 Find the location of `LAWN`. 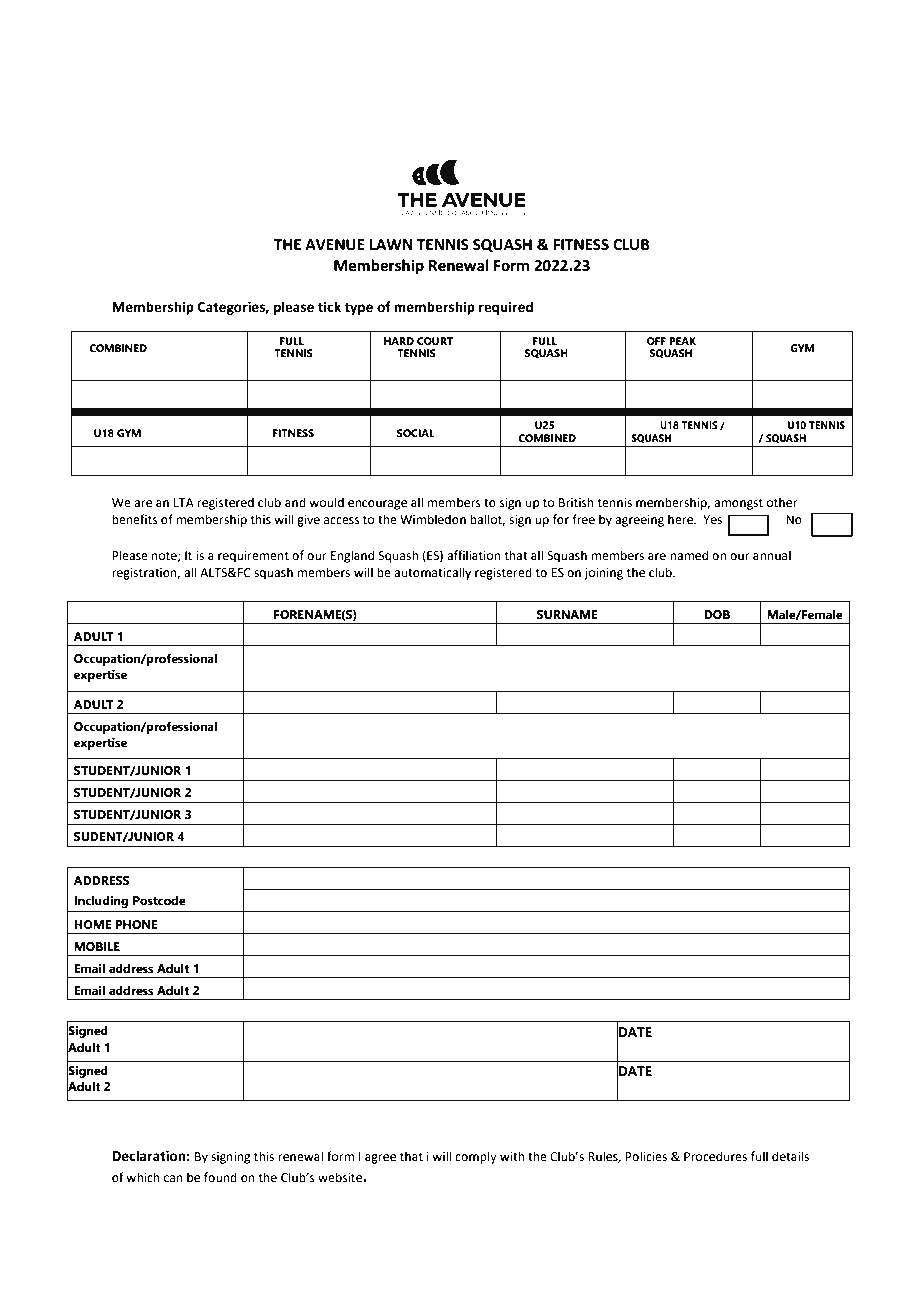

LAWN is located at coordinates (391, 244).
